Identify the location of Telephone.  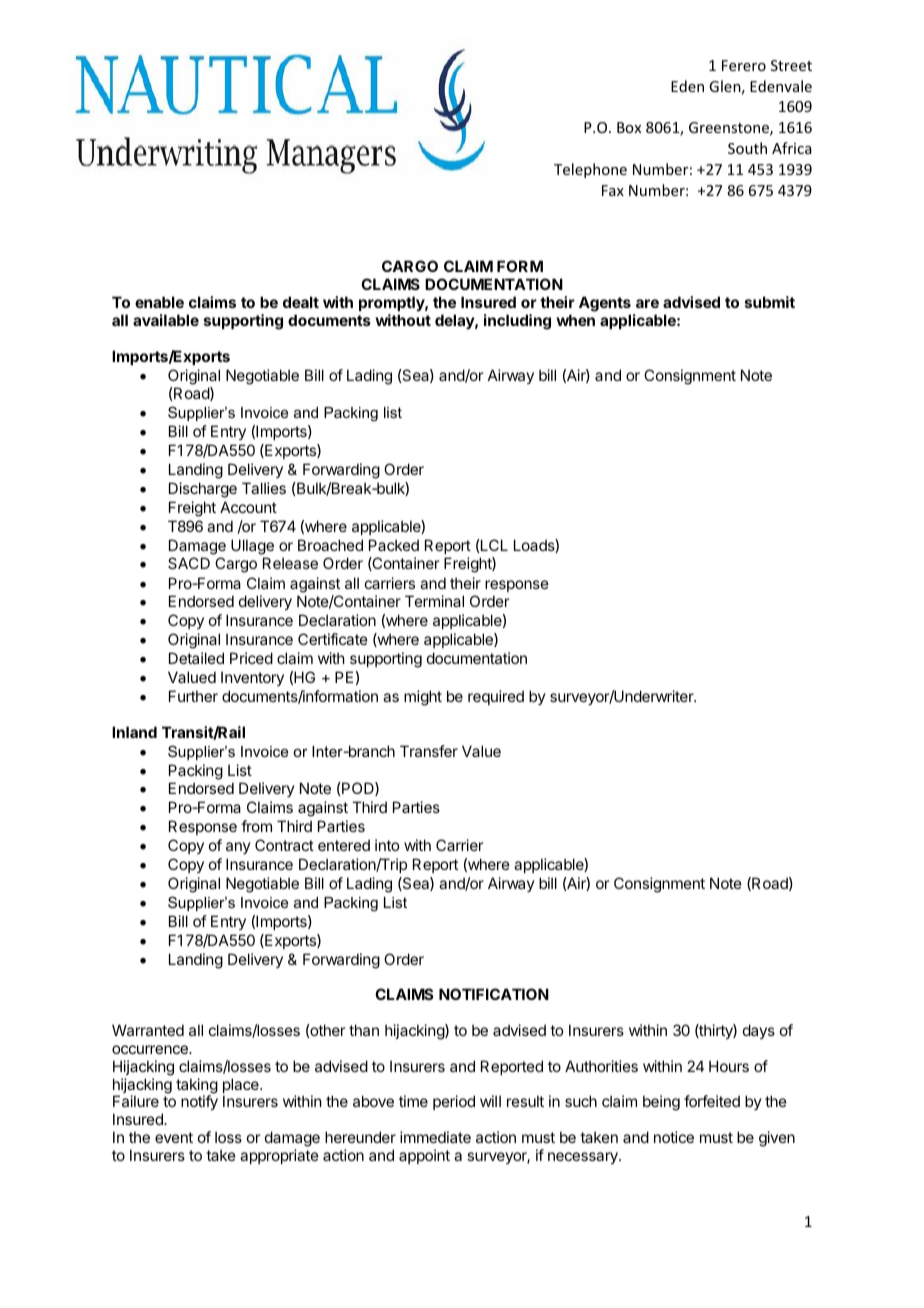
(590, 170).
